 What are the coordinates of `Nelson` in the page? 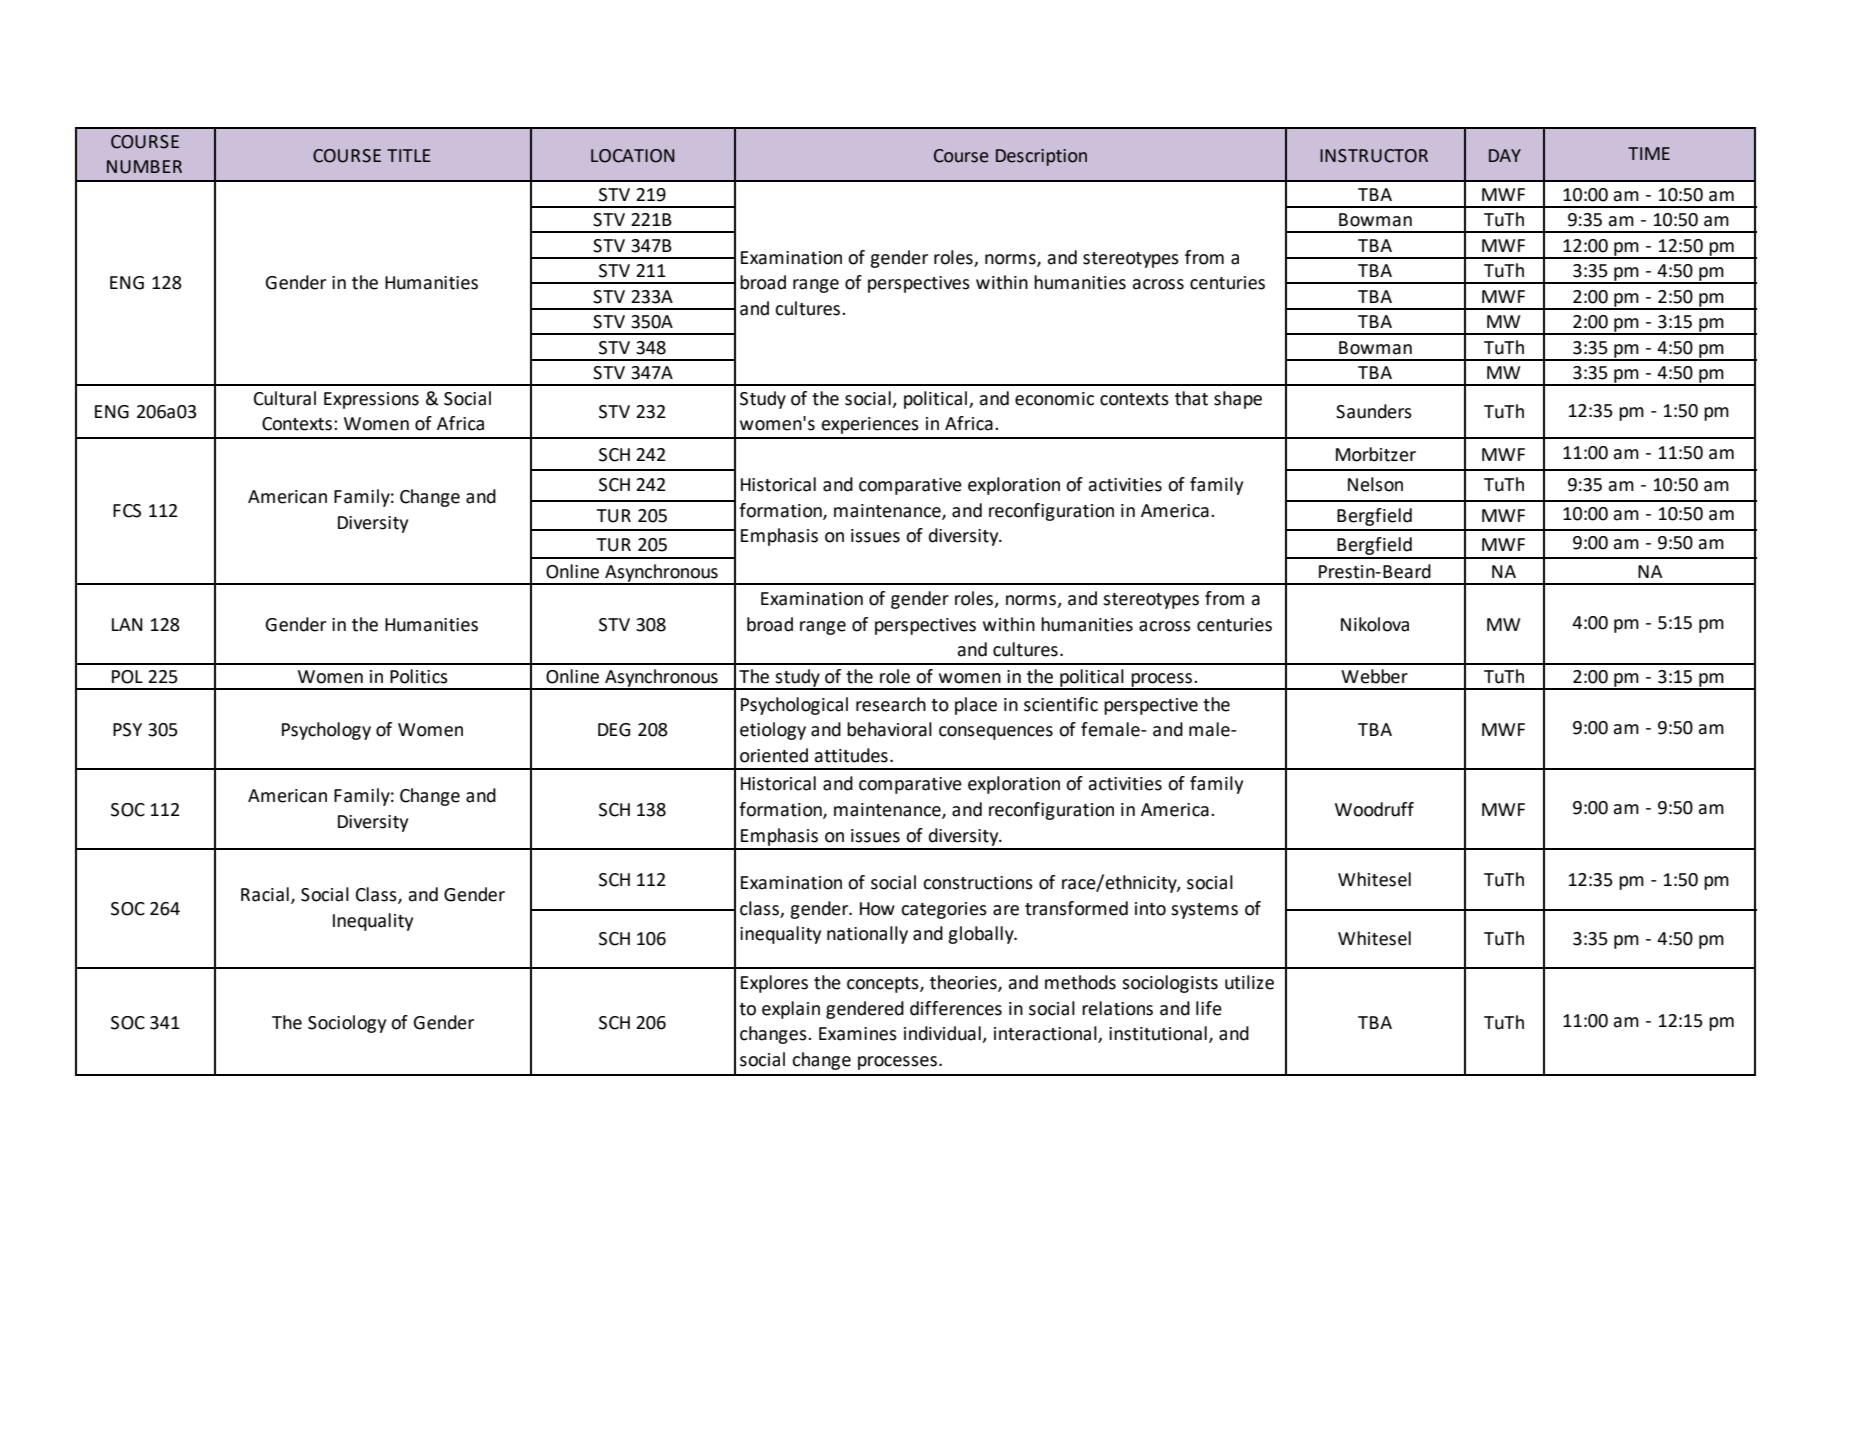 It's located at (1375, 484).
